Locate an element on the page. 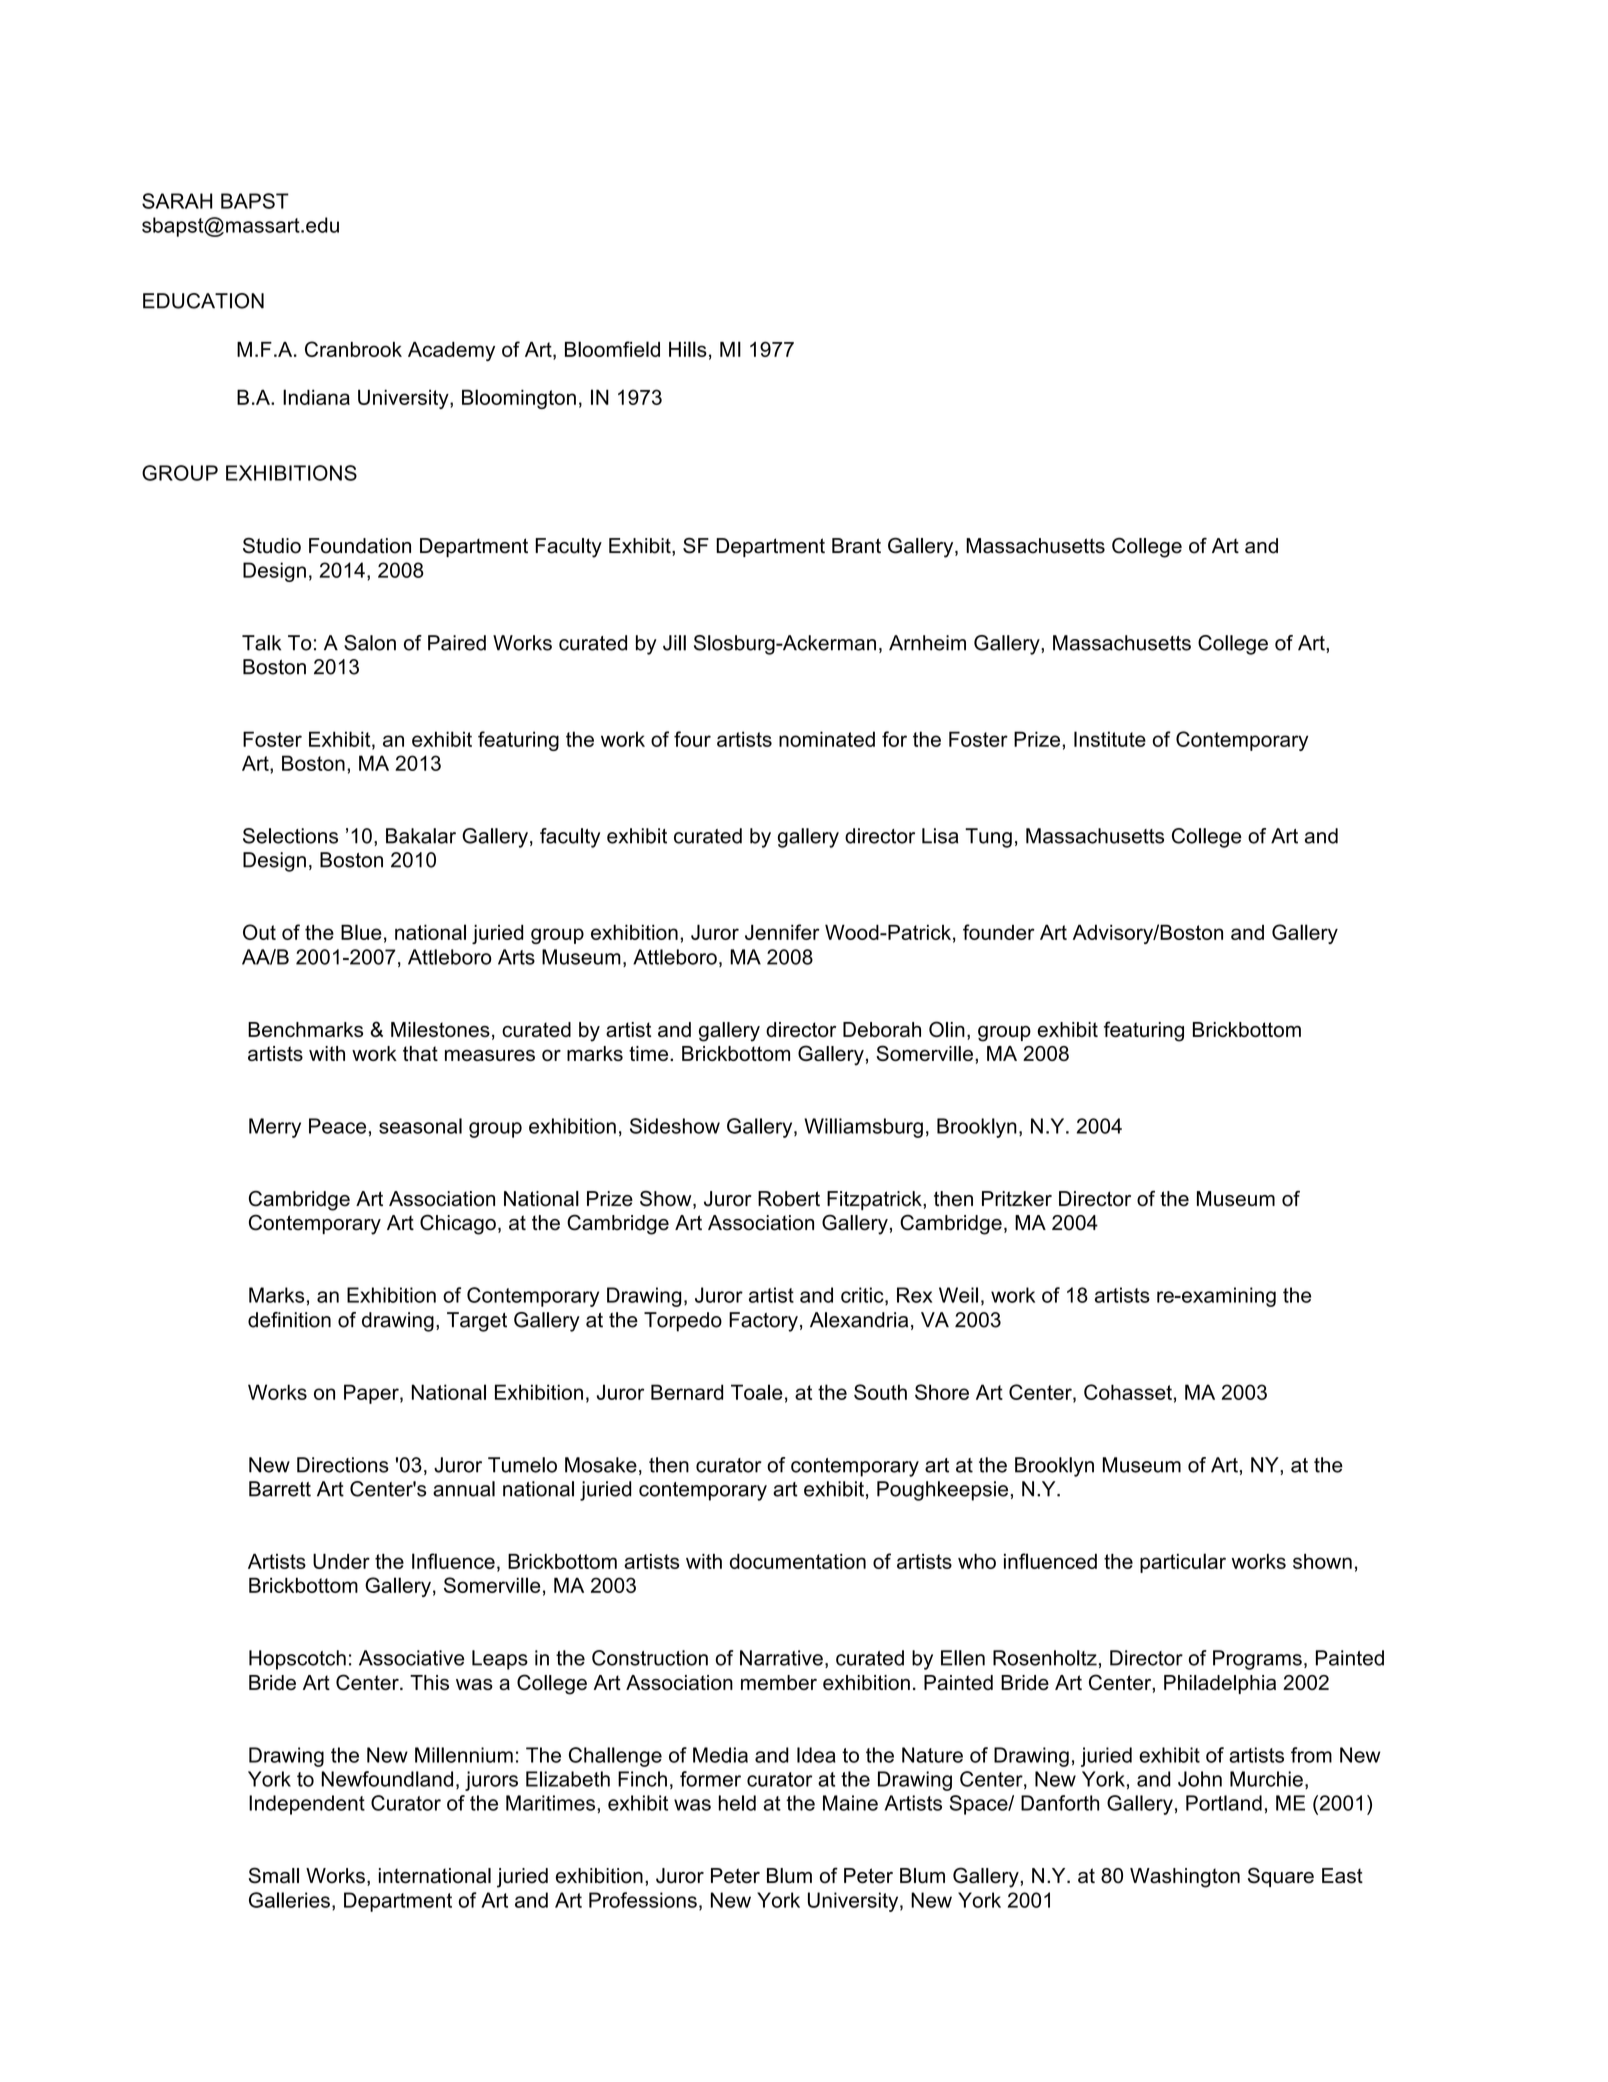 The height and width of the page is (2082, 1608). that is located at coordinates (420, 1053).
